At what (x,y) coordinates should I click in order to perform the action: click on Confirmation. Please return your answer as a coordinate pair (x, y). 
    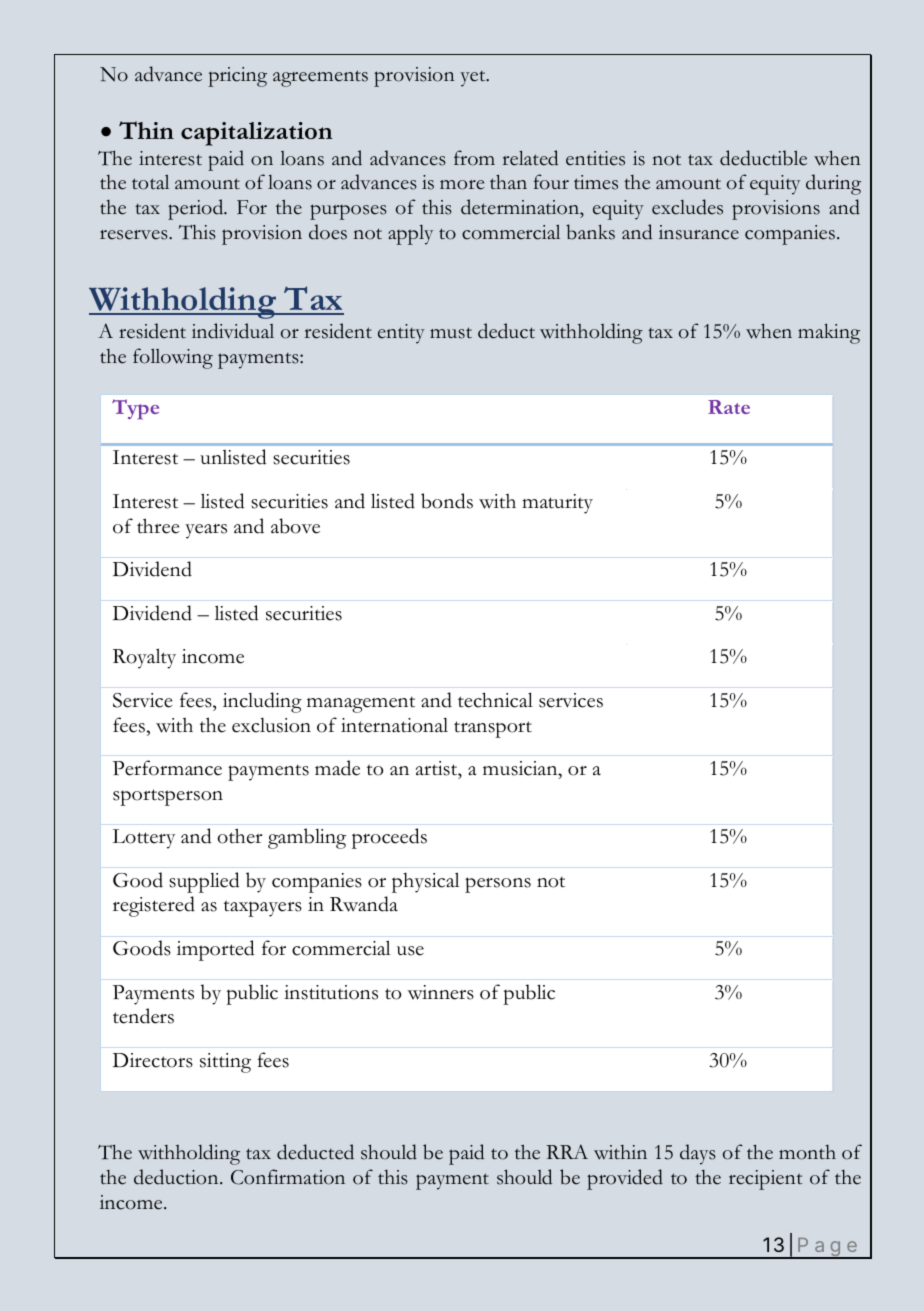
    Looking at the image, I should click on (288, 1177).
